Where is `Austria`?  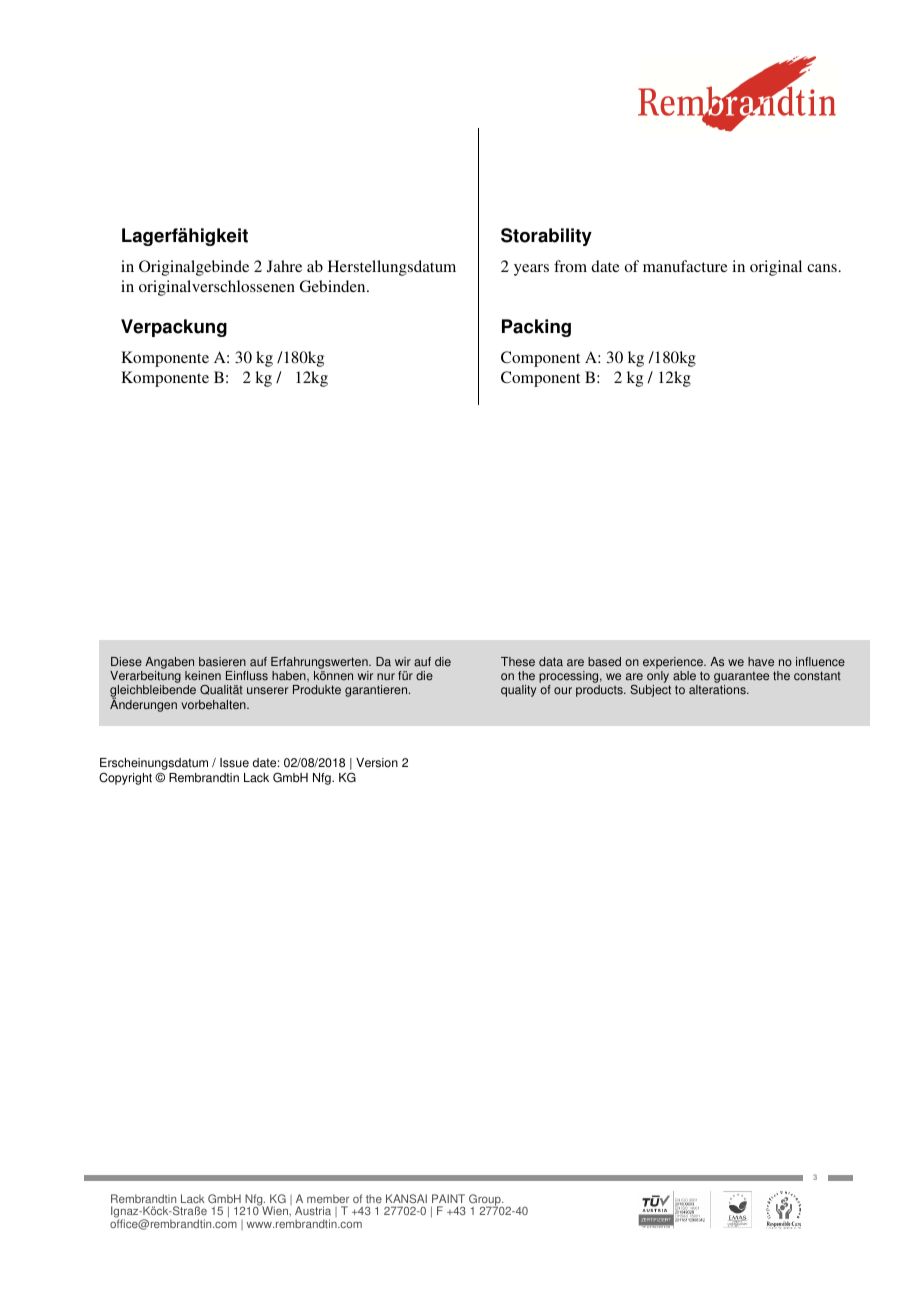 Austria is located at coordinates (313, 1210).
